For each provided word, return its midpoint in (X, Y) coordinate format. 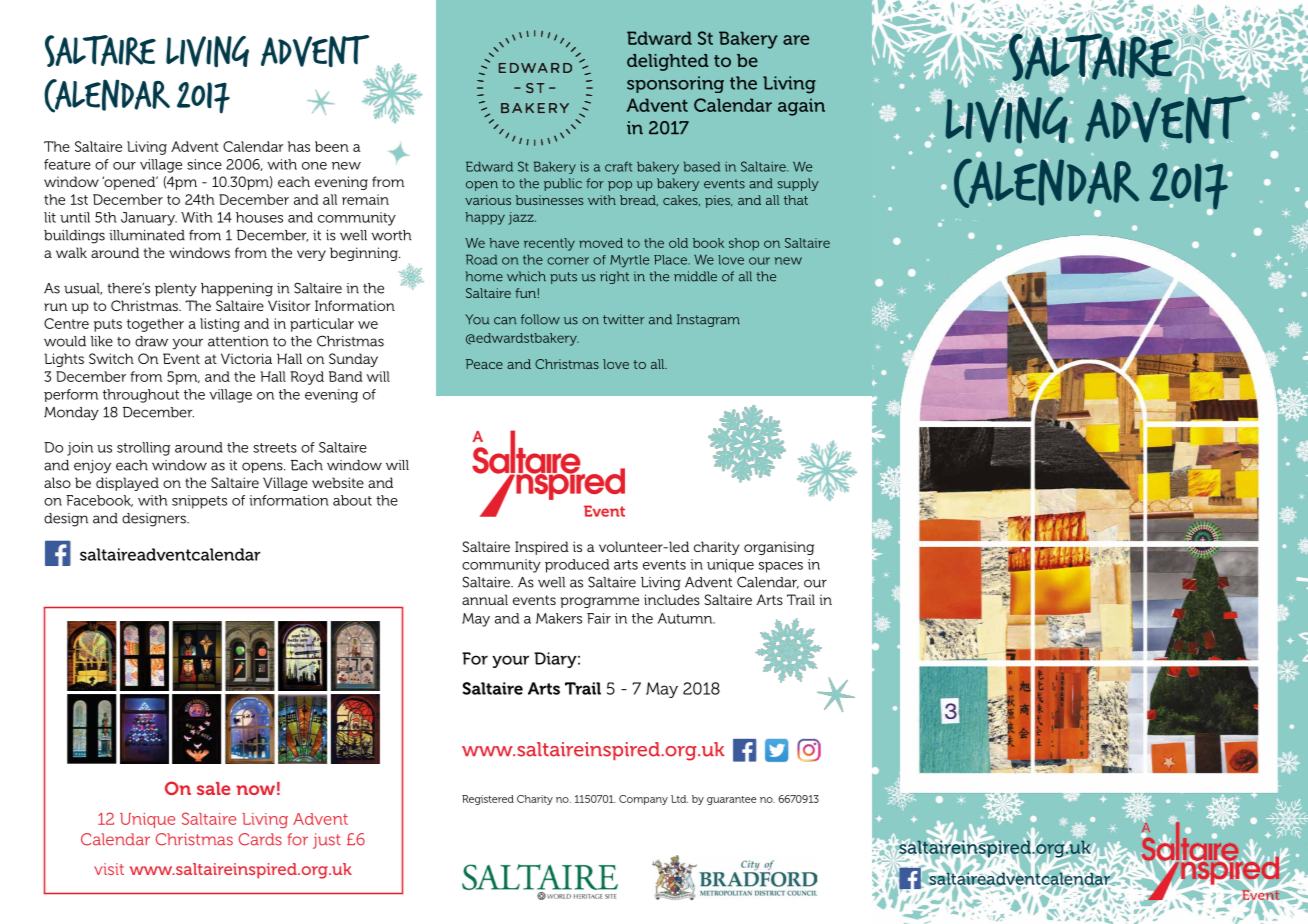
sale (214, 788)
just (327, 841)
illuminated (147, 235)
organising (779, 548)
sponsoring (675, 84)
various (488, 200)
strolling (143, 449)
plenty (176, 290)
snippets (199, 502)
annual (485, 599)
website (338, 482)
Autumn (686, 618)
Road (481, 259)
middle (695, 276)
